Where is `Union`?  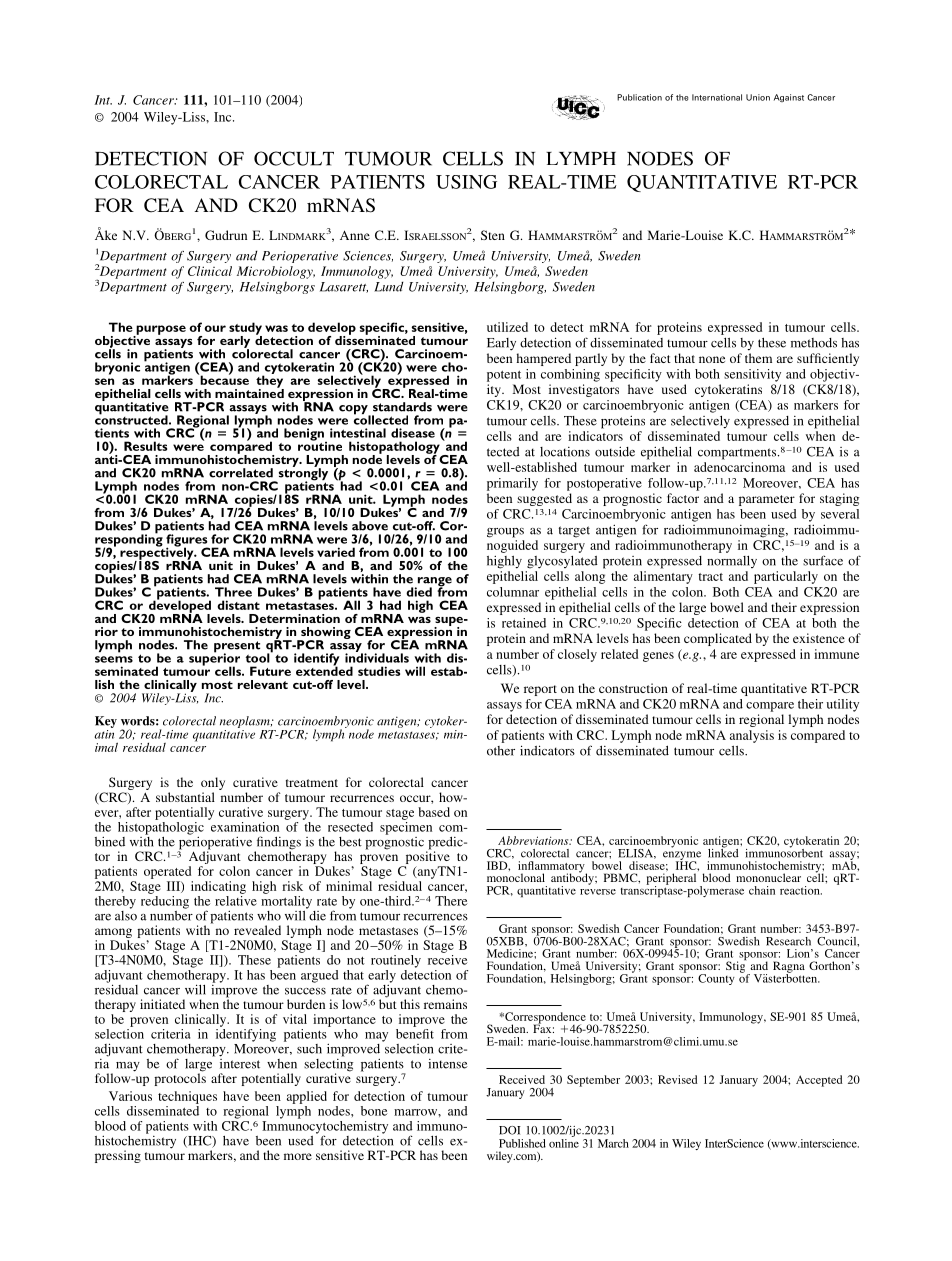 Union is located at coordinates (758, 97).
